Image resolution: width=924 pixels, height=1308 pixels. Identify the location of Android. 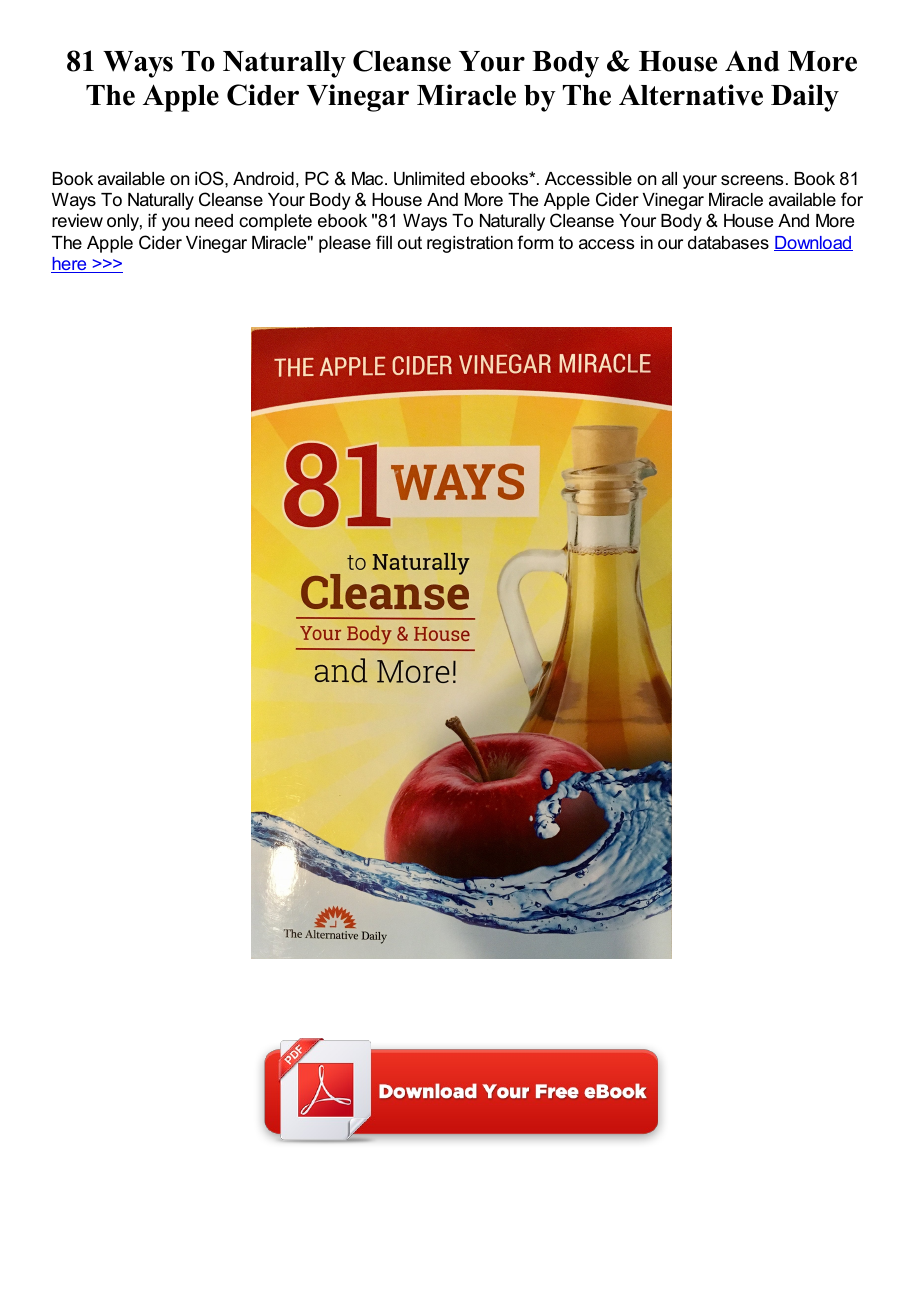
(263, 179).
